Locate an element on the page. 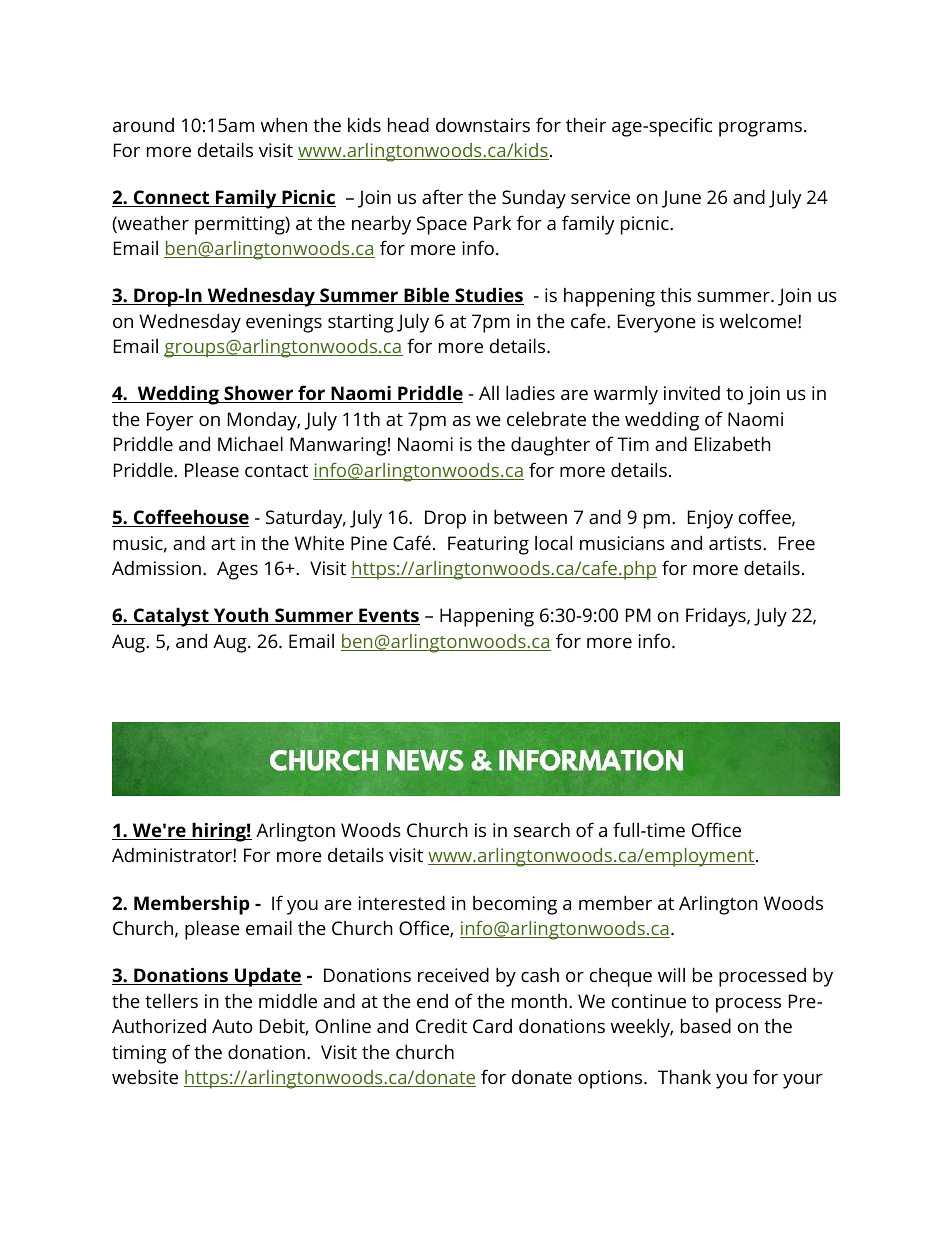 This document has width=952, height=1233. programs is located at coordinates (760, 129).
